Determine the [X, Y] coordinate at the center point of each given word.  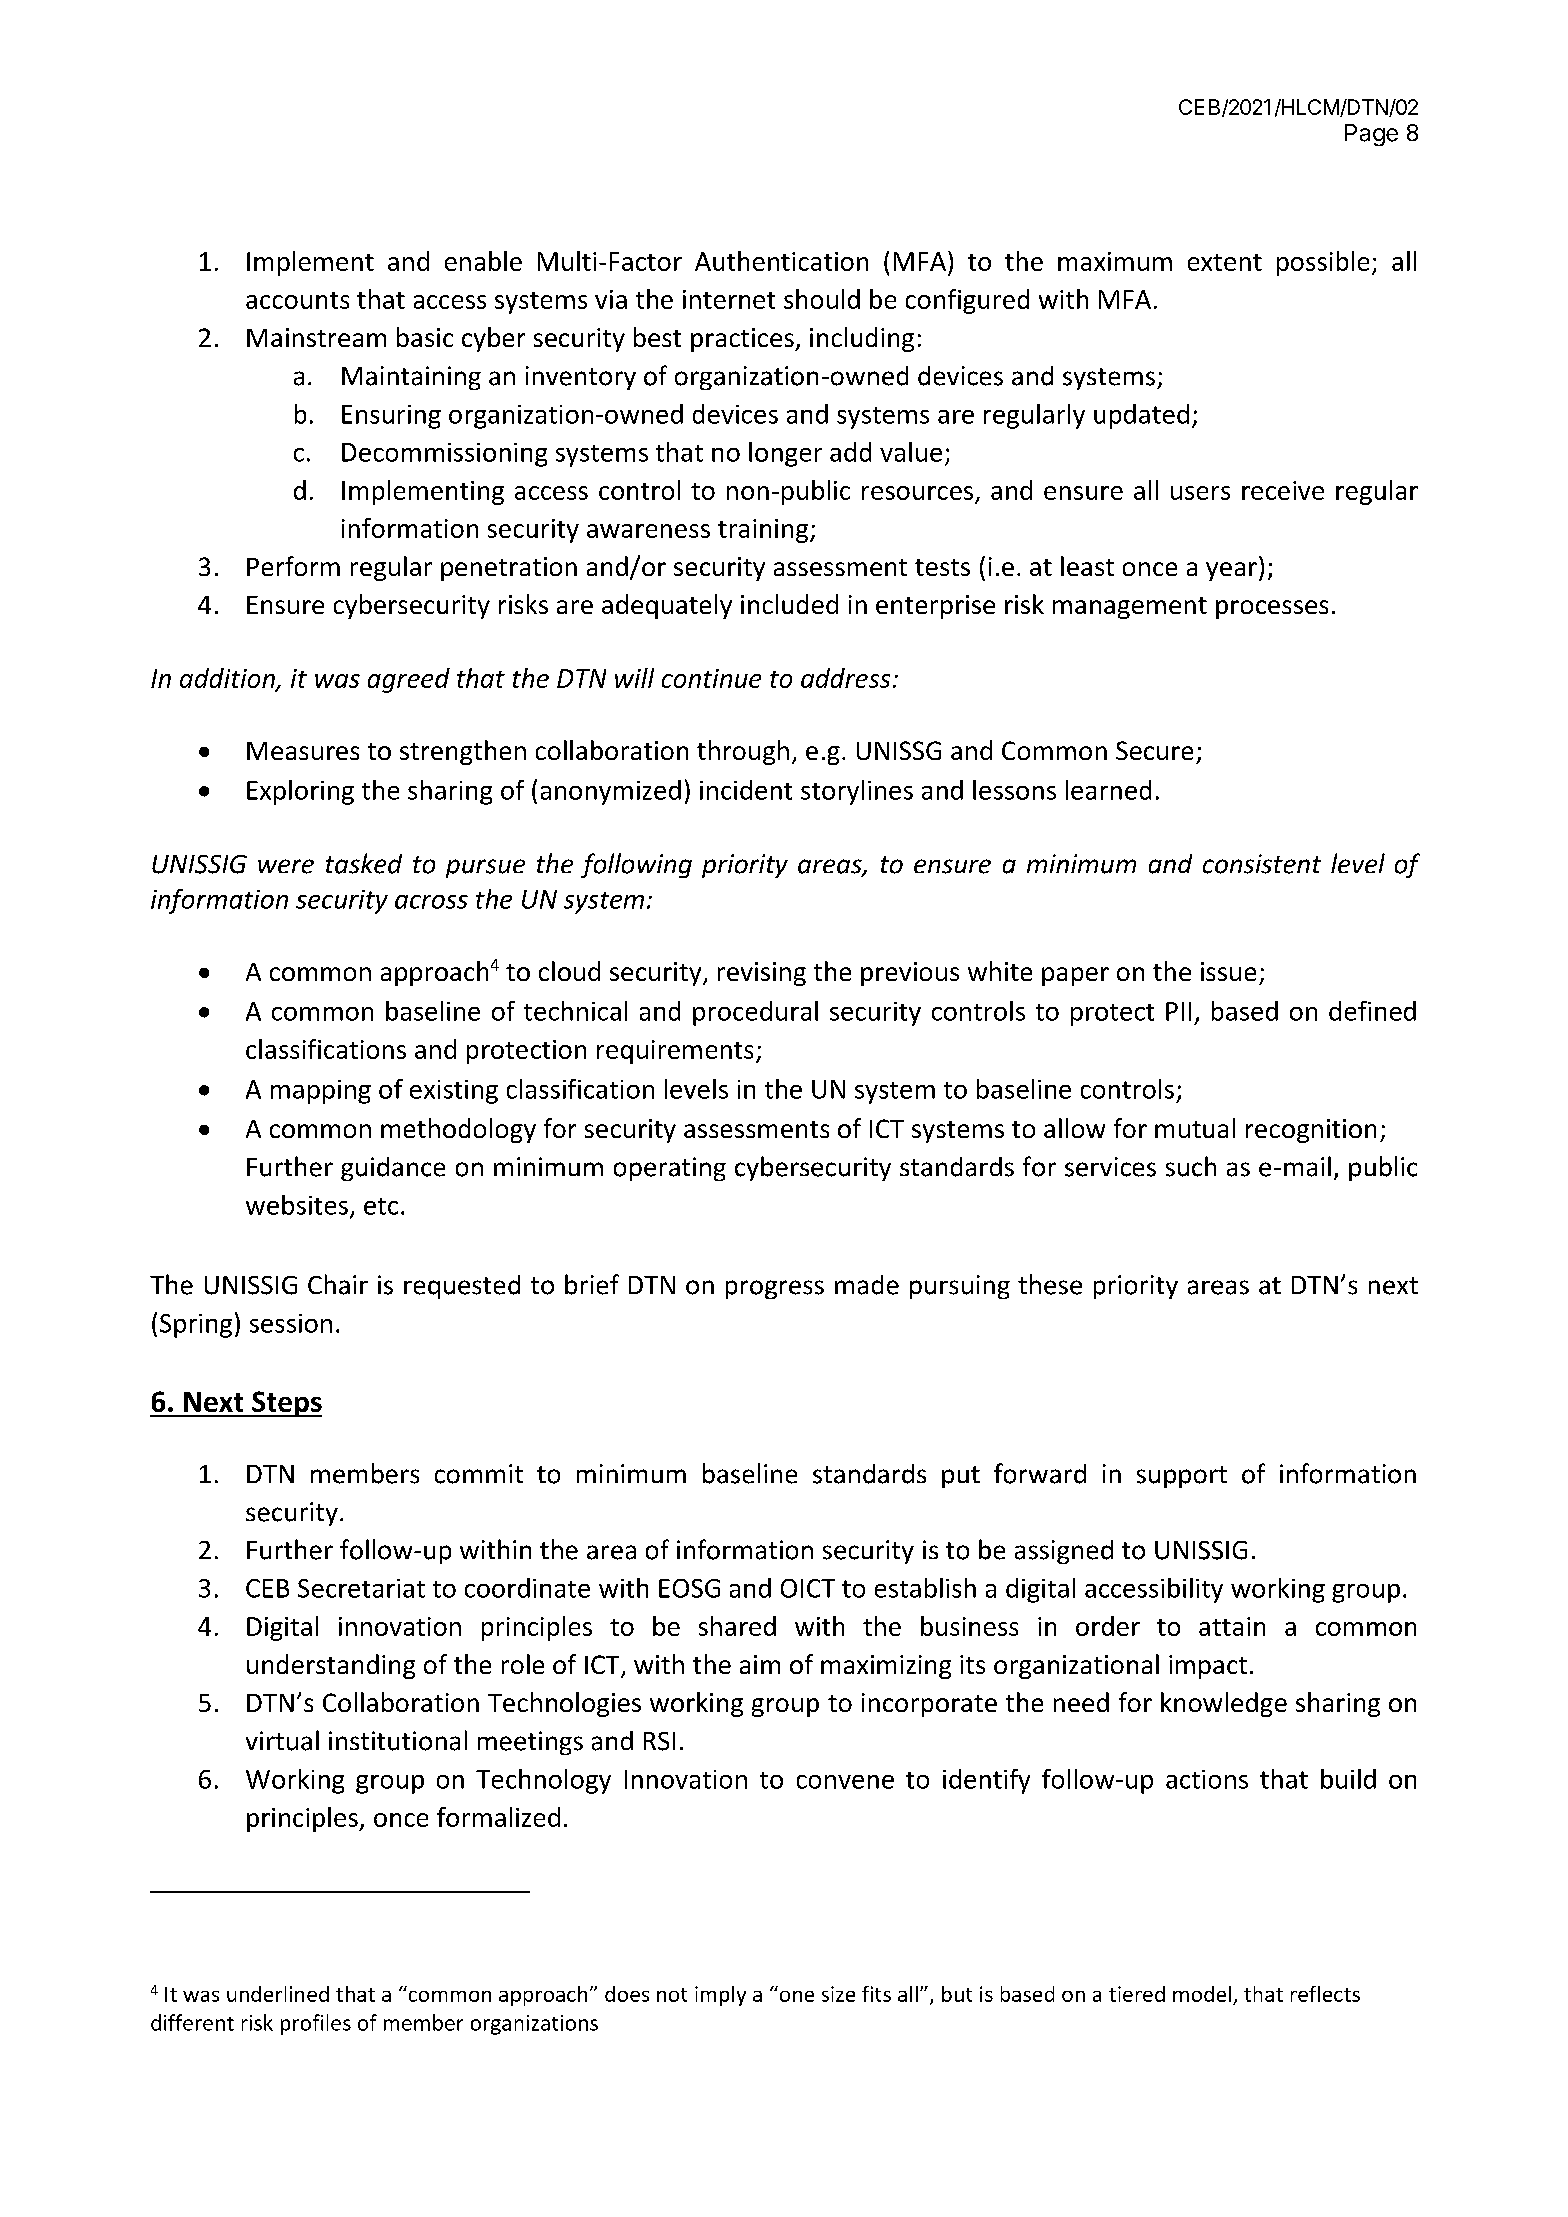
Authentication [781, 261]
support [1182, 1477]
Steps [286, 1404]
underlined [278, 1994]
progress [775, 1289]
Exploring [300, 792]
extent [1225, 262]
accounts [297, 300]
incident [746, 790]
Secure [1154, 750]
